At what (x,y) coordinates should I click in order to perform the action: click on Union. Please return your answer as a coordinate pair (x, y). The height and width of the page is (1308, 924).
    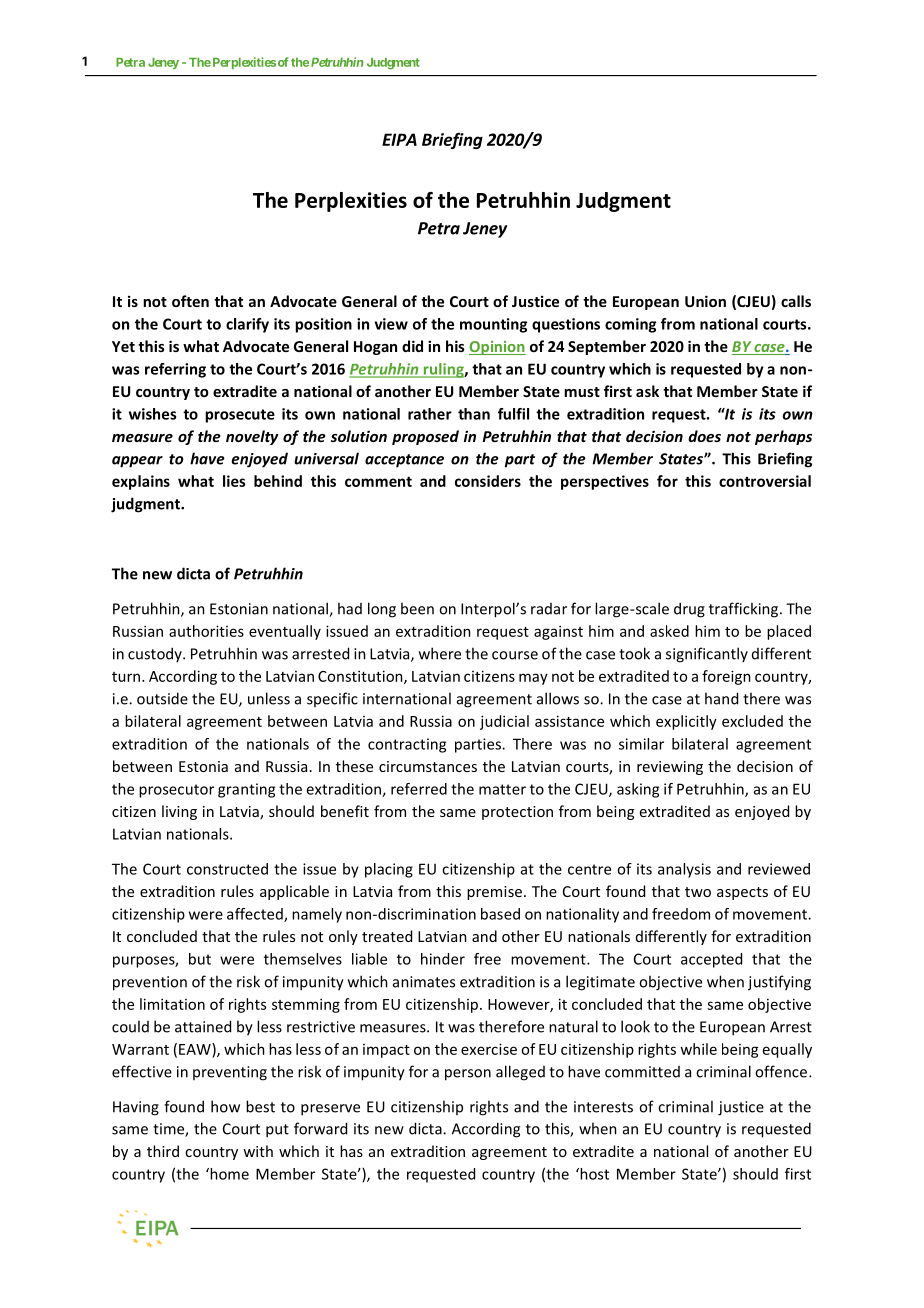
    Looking at the image, I should click on (705, 301).
